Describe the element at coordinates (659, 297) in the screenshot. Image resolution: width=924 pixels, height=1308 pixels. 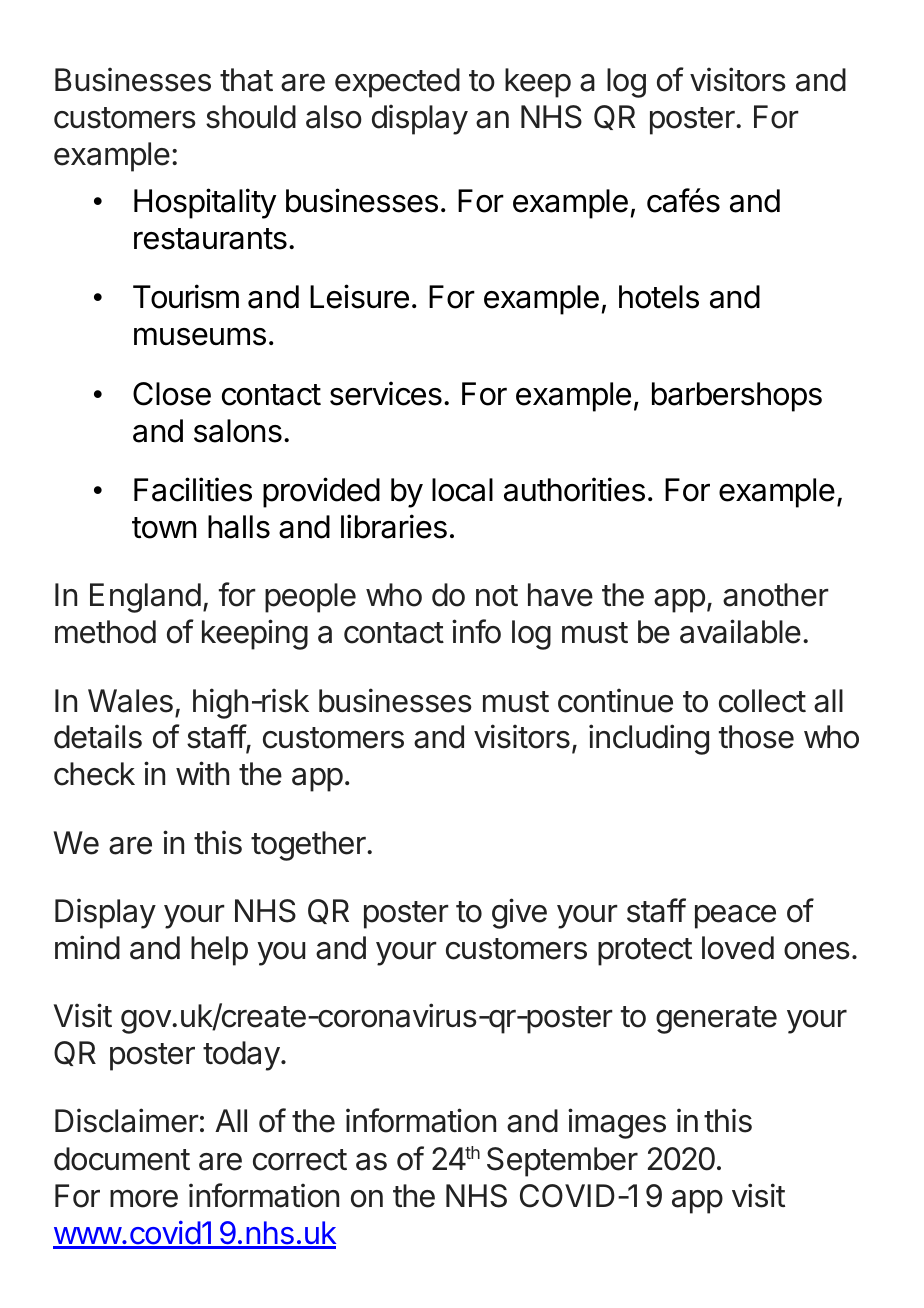
I see `hotels` at that location.
